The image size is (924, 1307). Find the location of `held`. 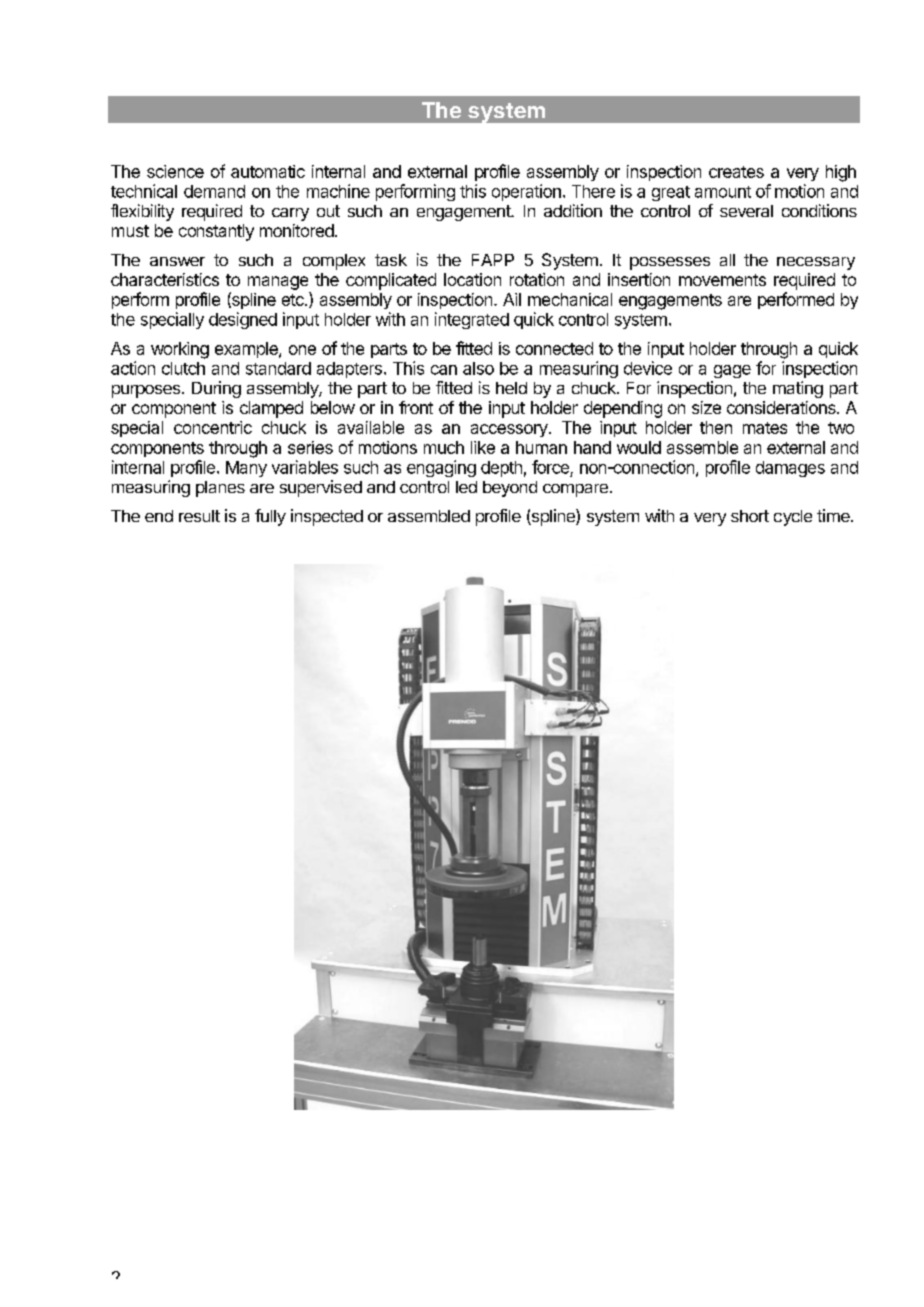

held is located at coordinates (511, 388).
